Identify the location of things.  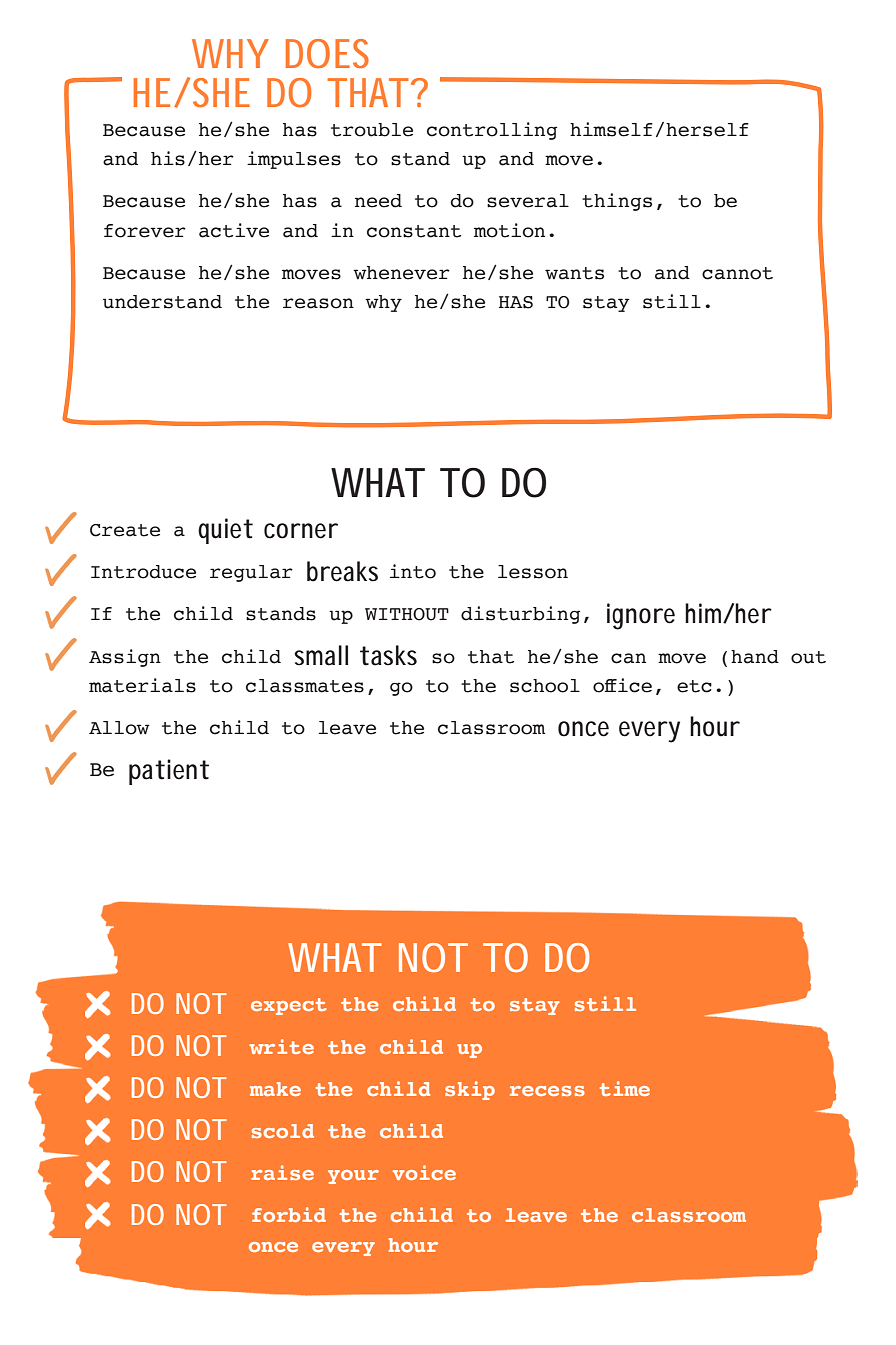
(617, 202).
